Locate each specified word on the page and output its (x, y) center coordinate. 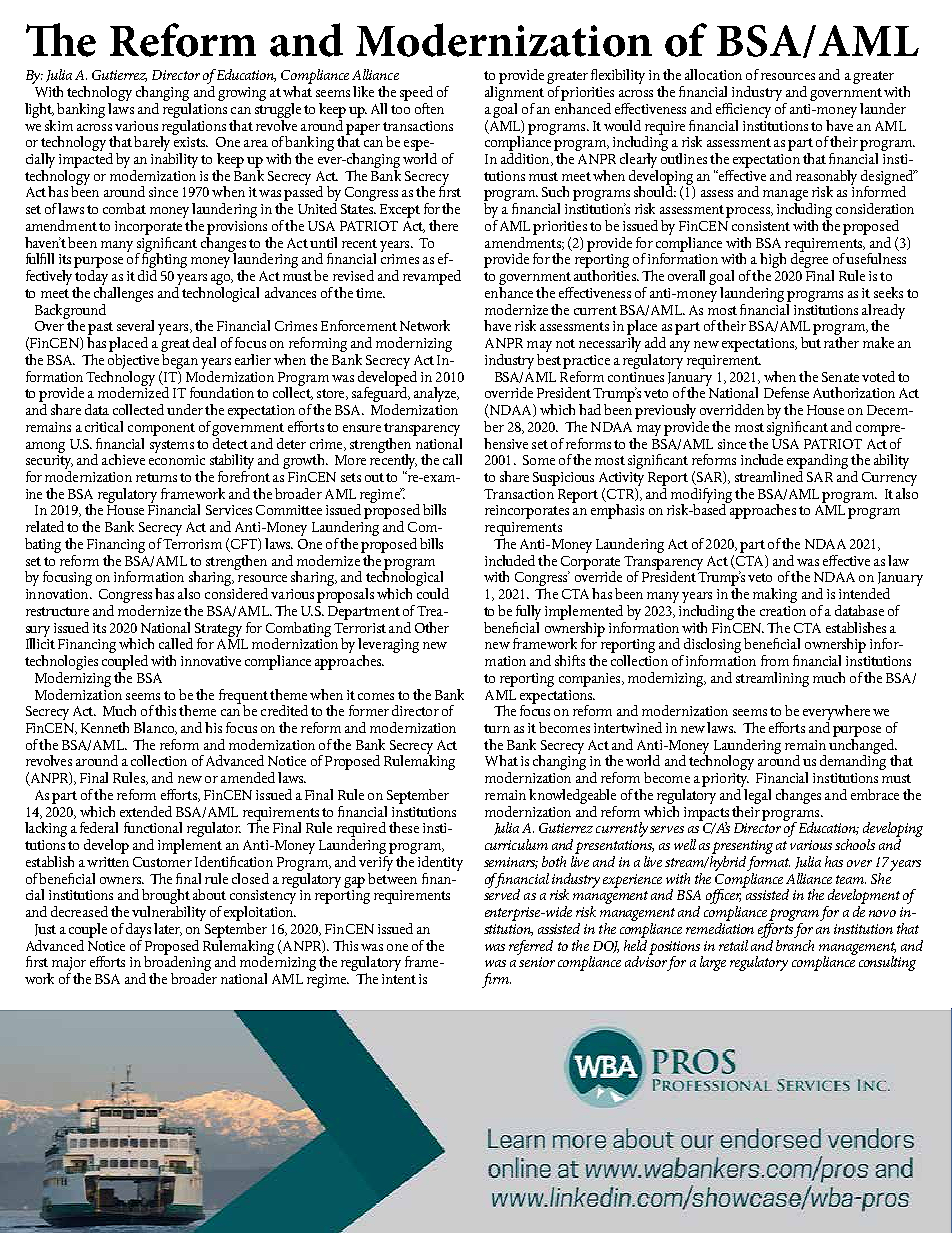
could (433, 593)
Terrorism (192, 544)
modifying (701, 496)
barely (152, 145)
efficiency (743, 110)
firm (496, 980)
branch (795, 944)
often (429, 108)
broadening (176, 964)
